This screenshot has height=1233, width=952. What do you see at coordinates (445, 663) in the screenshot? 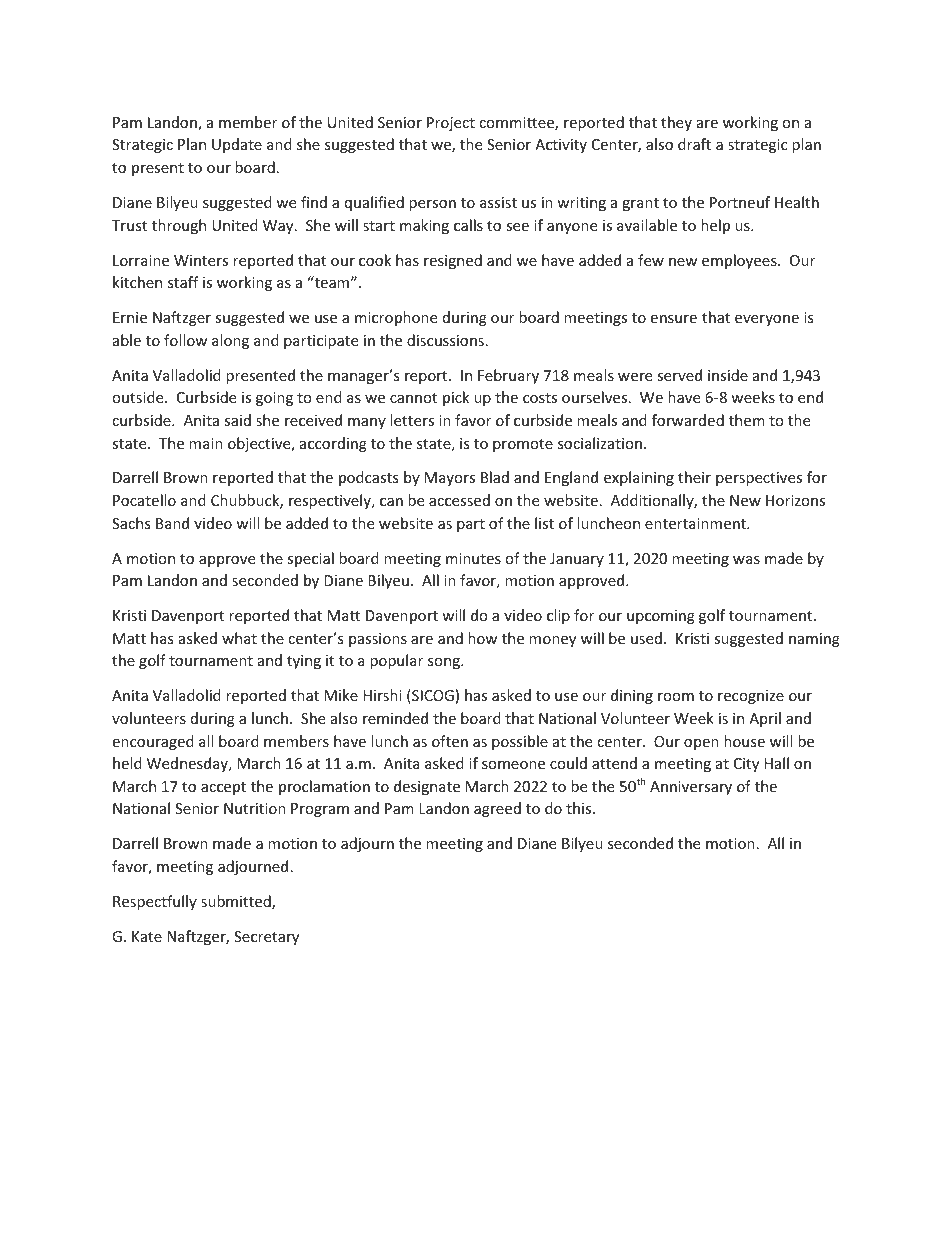
I see `song` at bounding box center [445, 663].
